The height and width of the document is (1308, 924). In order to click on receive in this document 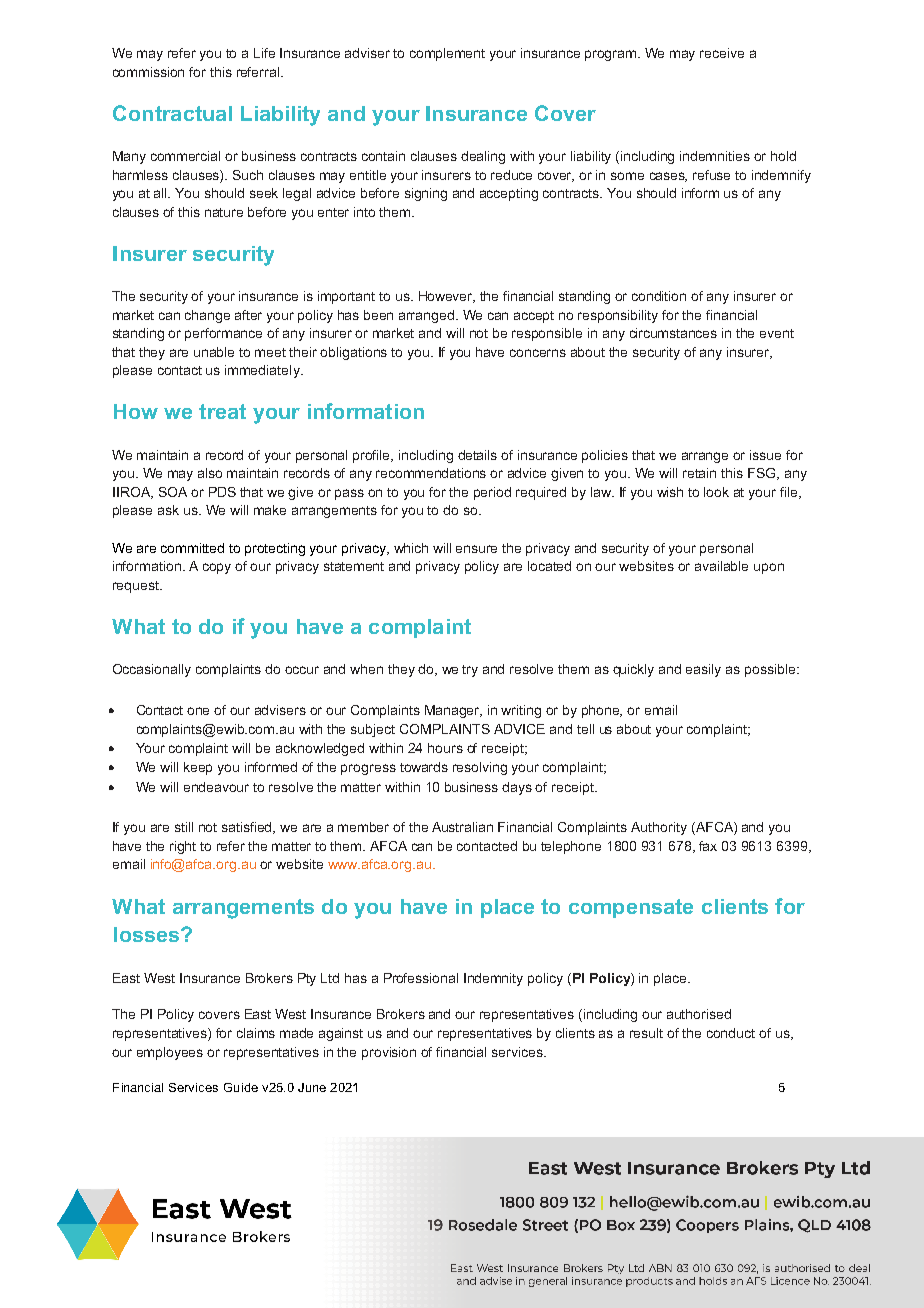, I will do `click(722, 53)`.
